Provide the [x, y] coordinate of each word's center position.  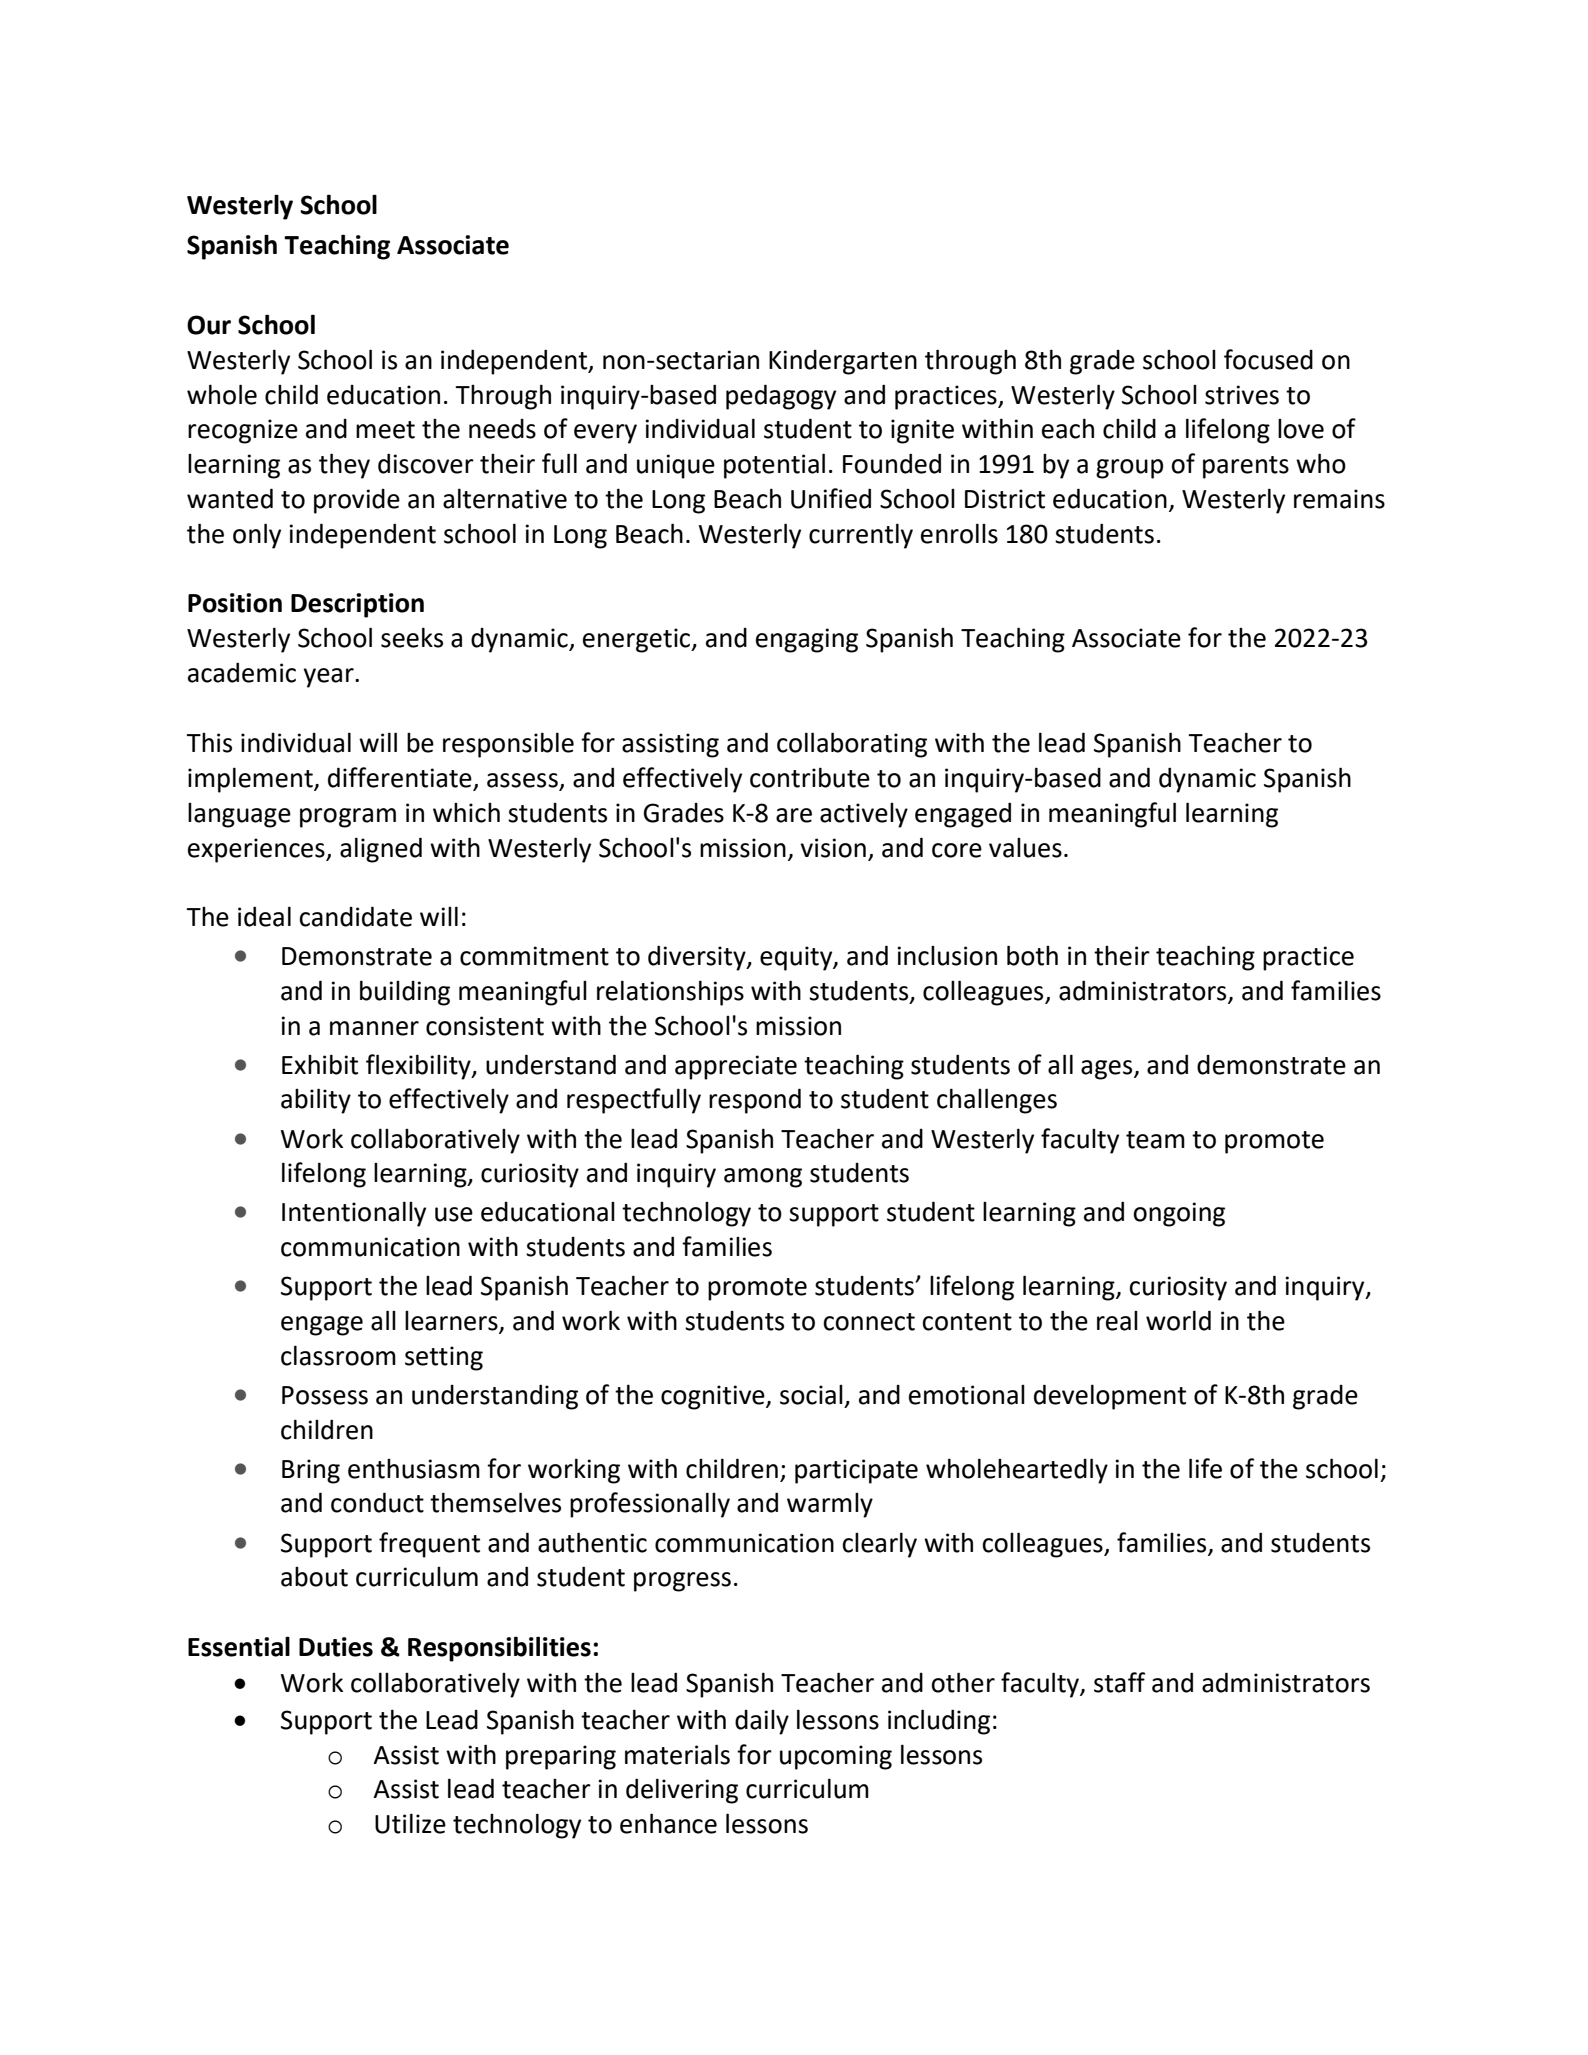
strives [1242, 395]
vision [833, 848]
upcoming [836, 1757]
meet [385, 430]
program [348, 818]
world [1178, 1320]
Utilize [410, 1823]
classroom [338, 1355]
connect [869, 1322]
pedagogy [781, 397]
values [1025, 848]
